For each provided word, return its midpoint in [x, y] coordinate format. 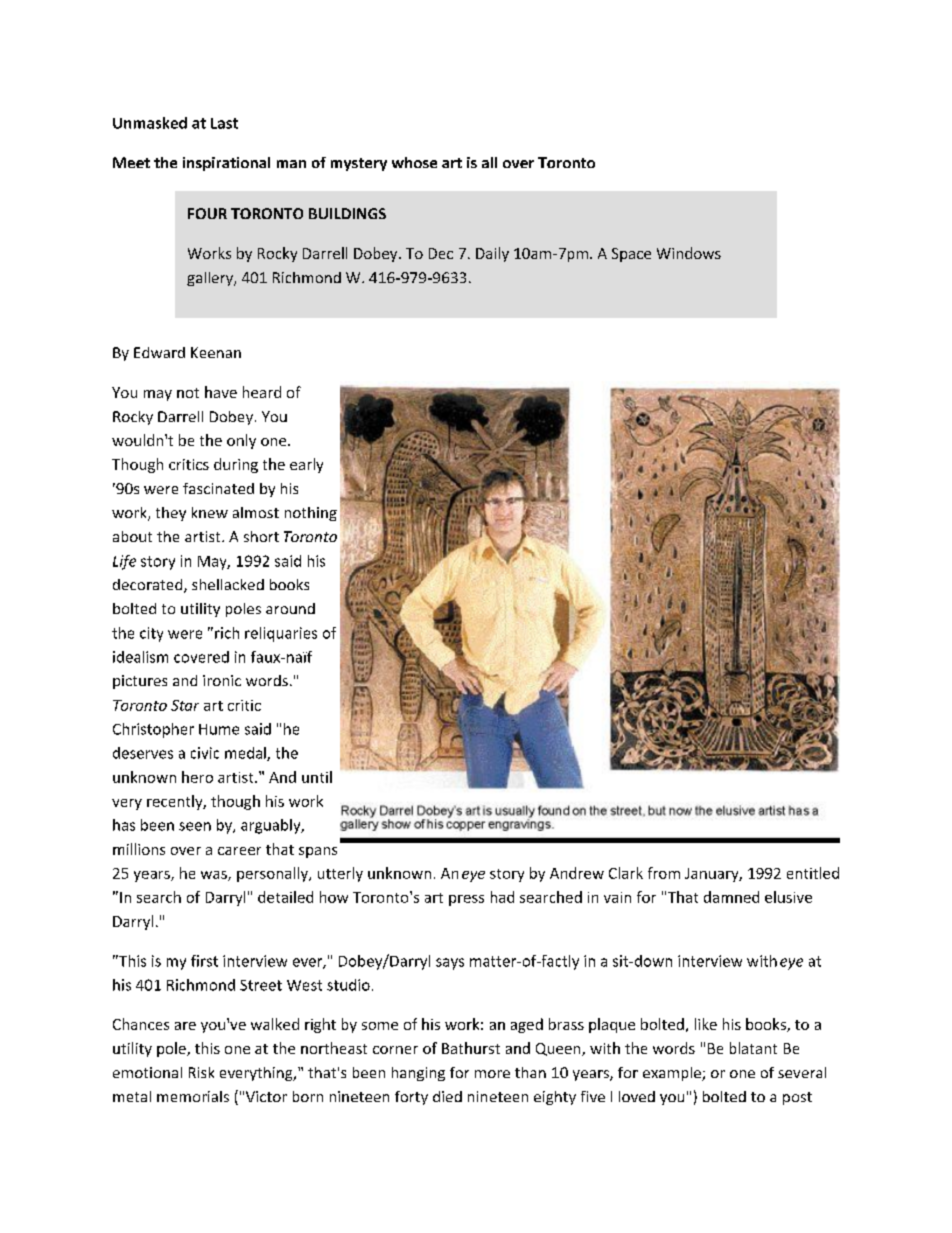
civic [205, 753]
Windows [689, 253]
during [236, 465]
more [492, 1074]
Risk [201, 1072]
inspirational [226, 164]
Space [631, 255]
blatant [753, 1048]
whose [414, 162]
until [317, 777]
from [664, 873]
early [306, 465]
